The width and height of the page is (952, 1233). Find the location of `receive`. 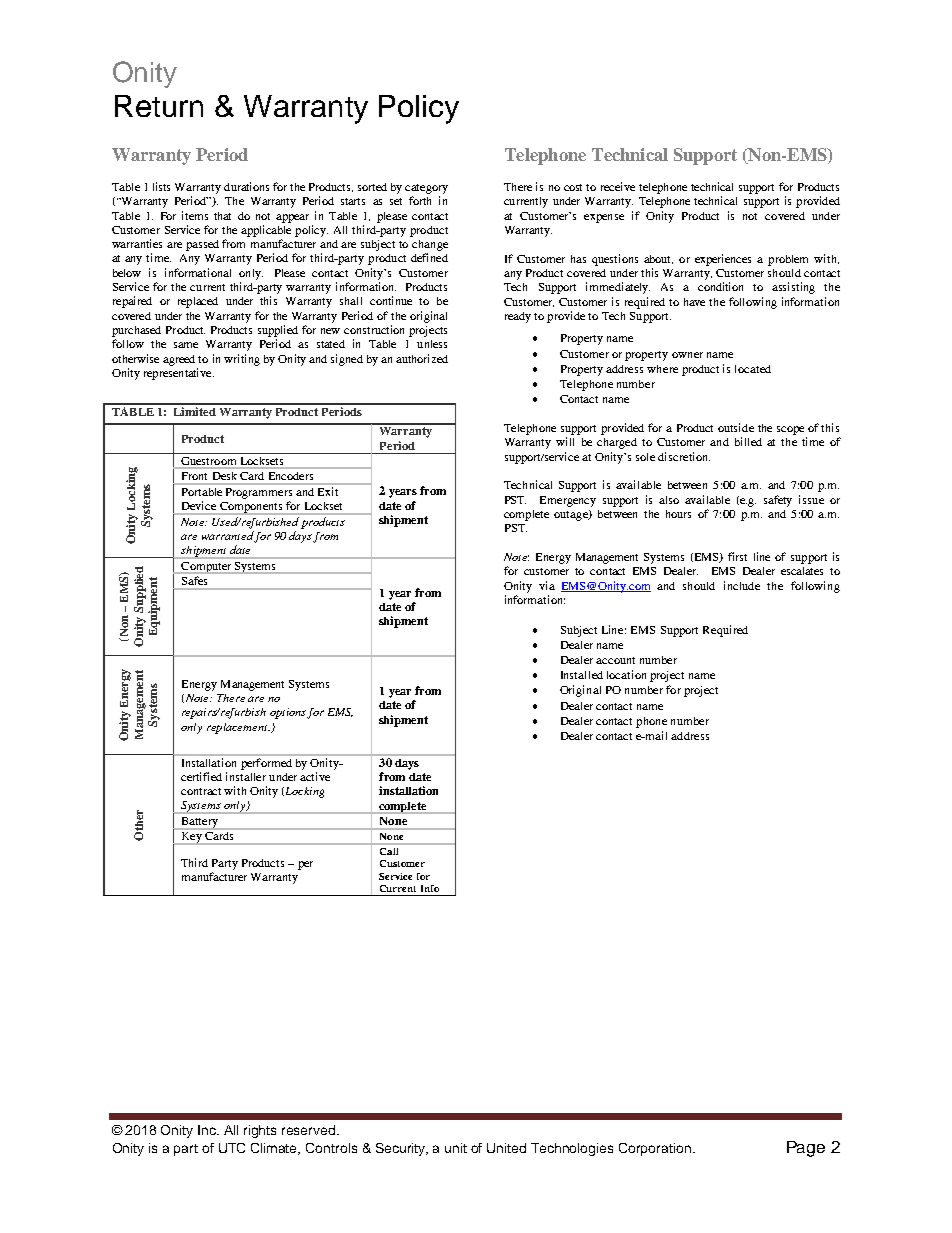

receive is located at coordinates (618, 186).
